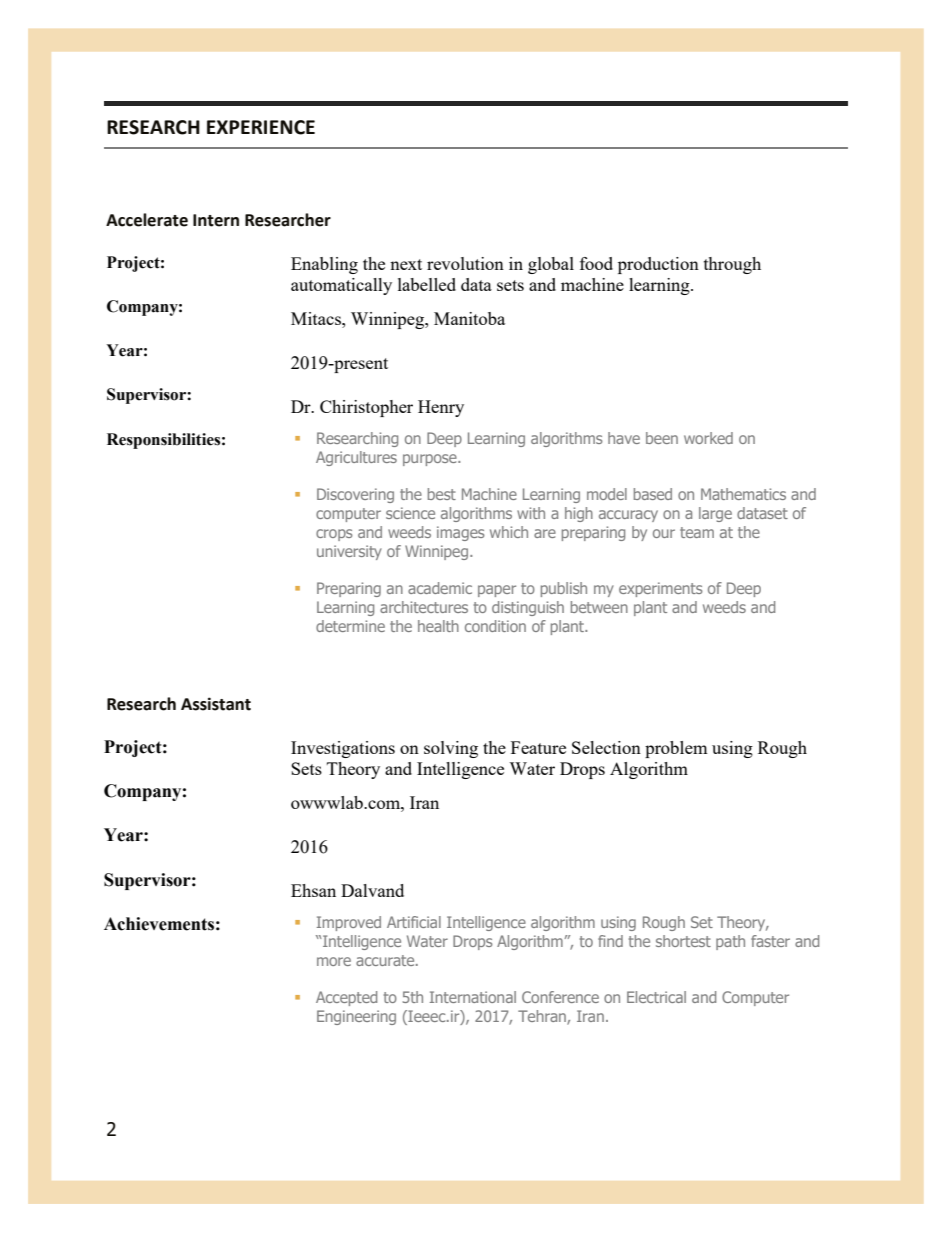 The image size is (952, 1233). I want to click on more, so click(334, 961).
